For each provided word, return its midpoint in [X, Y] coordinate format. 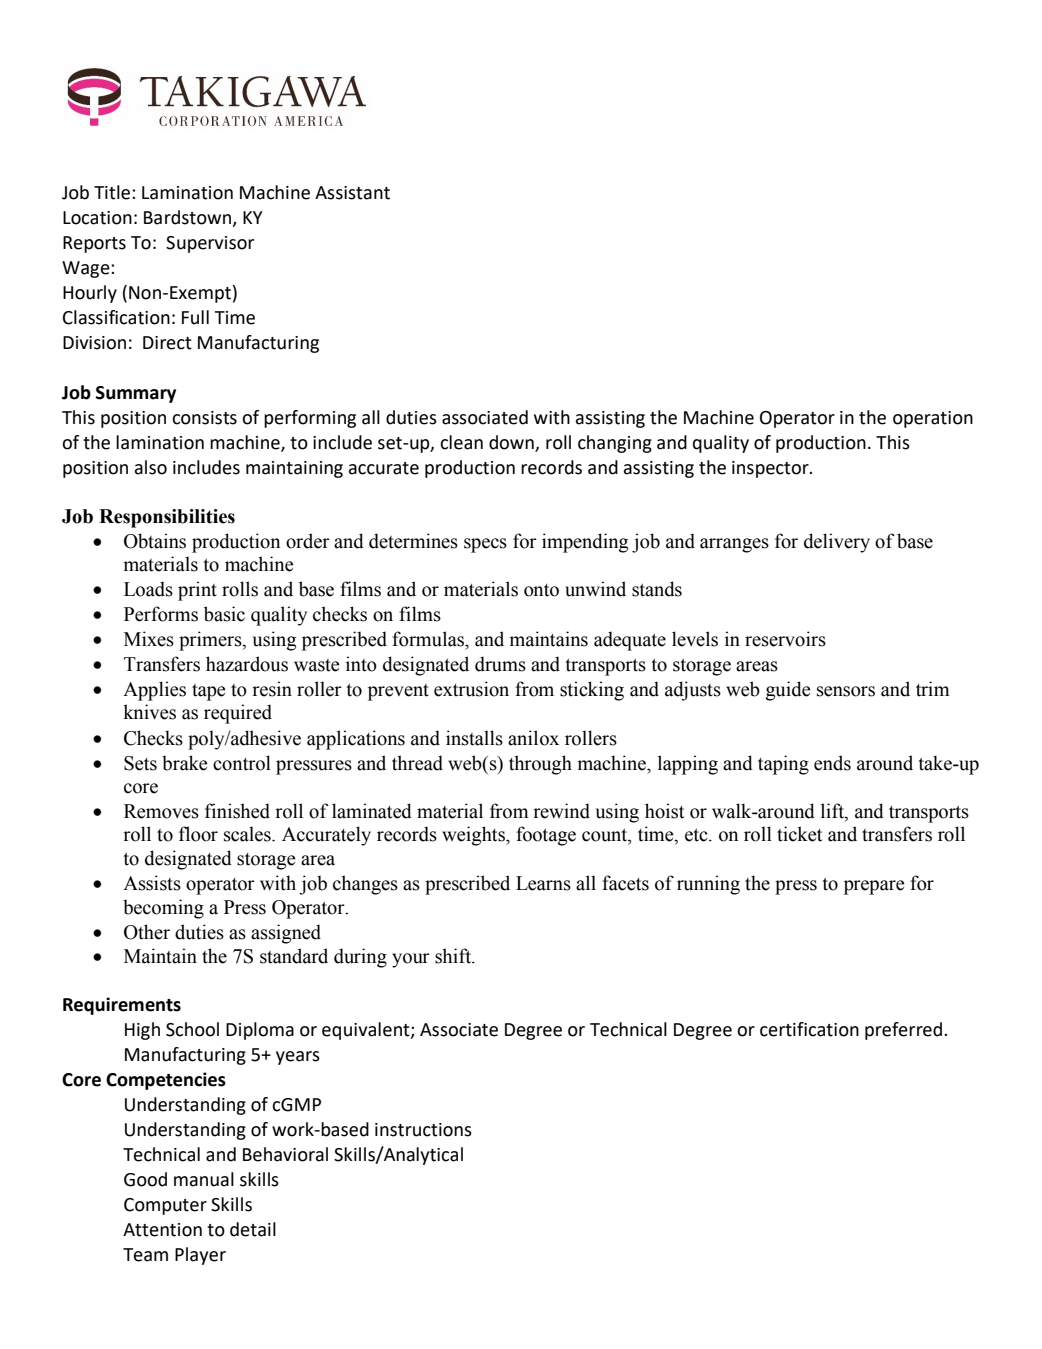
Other [147, 932]
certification [809, 1029]
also [151, 467]
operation [933, 419]
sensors [846, 691]
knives [150, 712]
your [411, 960]
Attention [162, 1230]
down [511, 442]
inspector [771, 469]
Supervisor [210, 244]
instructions [423, 1130]
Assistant [352, 193]
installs [474, 738]
